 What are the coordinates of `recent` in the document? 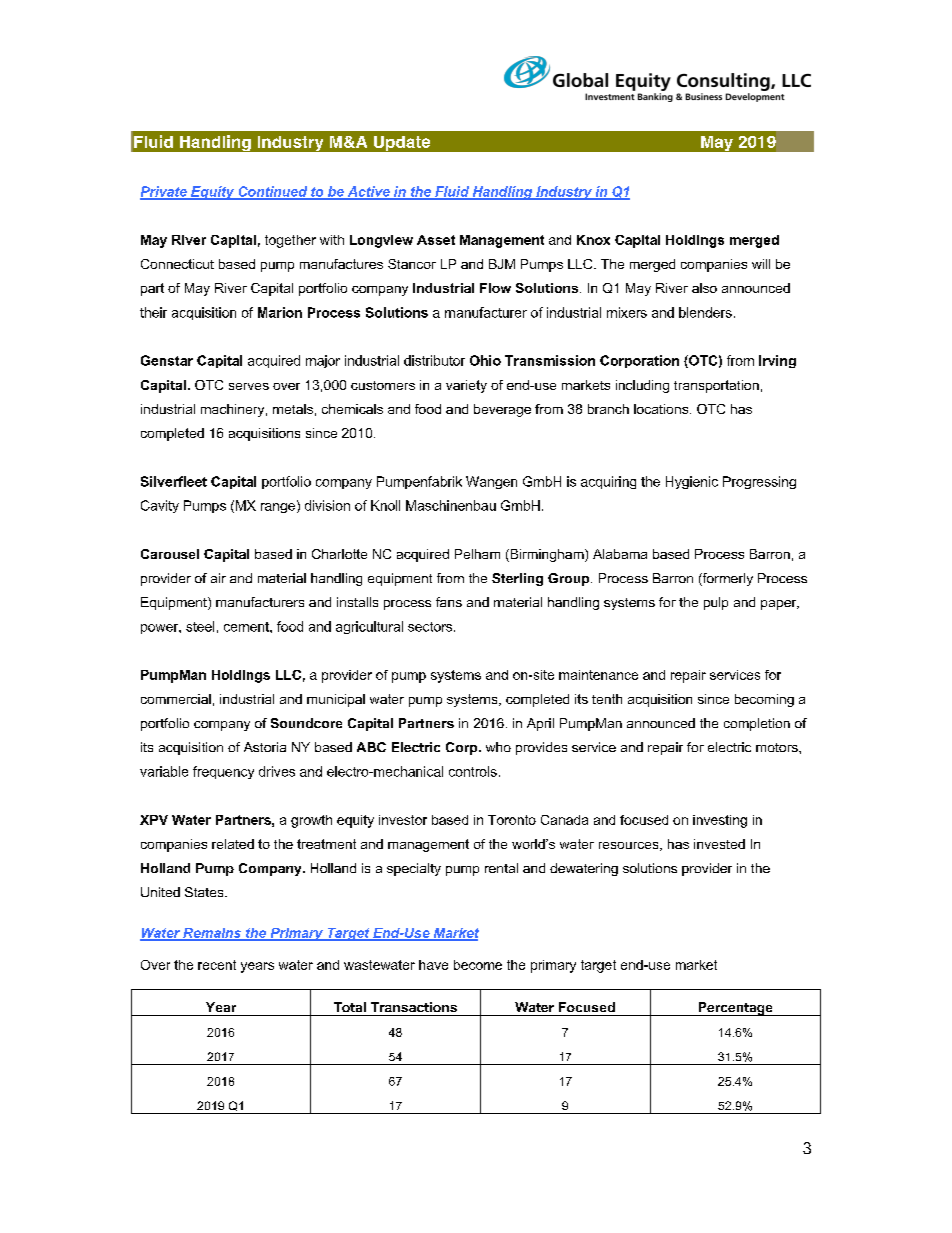 It's located at (217, 965).
